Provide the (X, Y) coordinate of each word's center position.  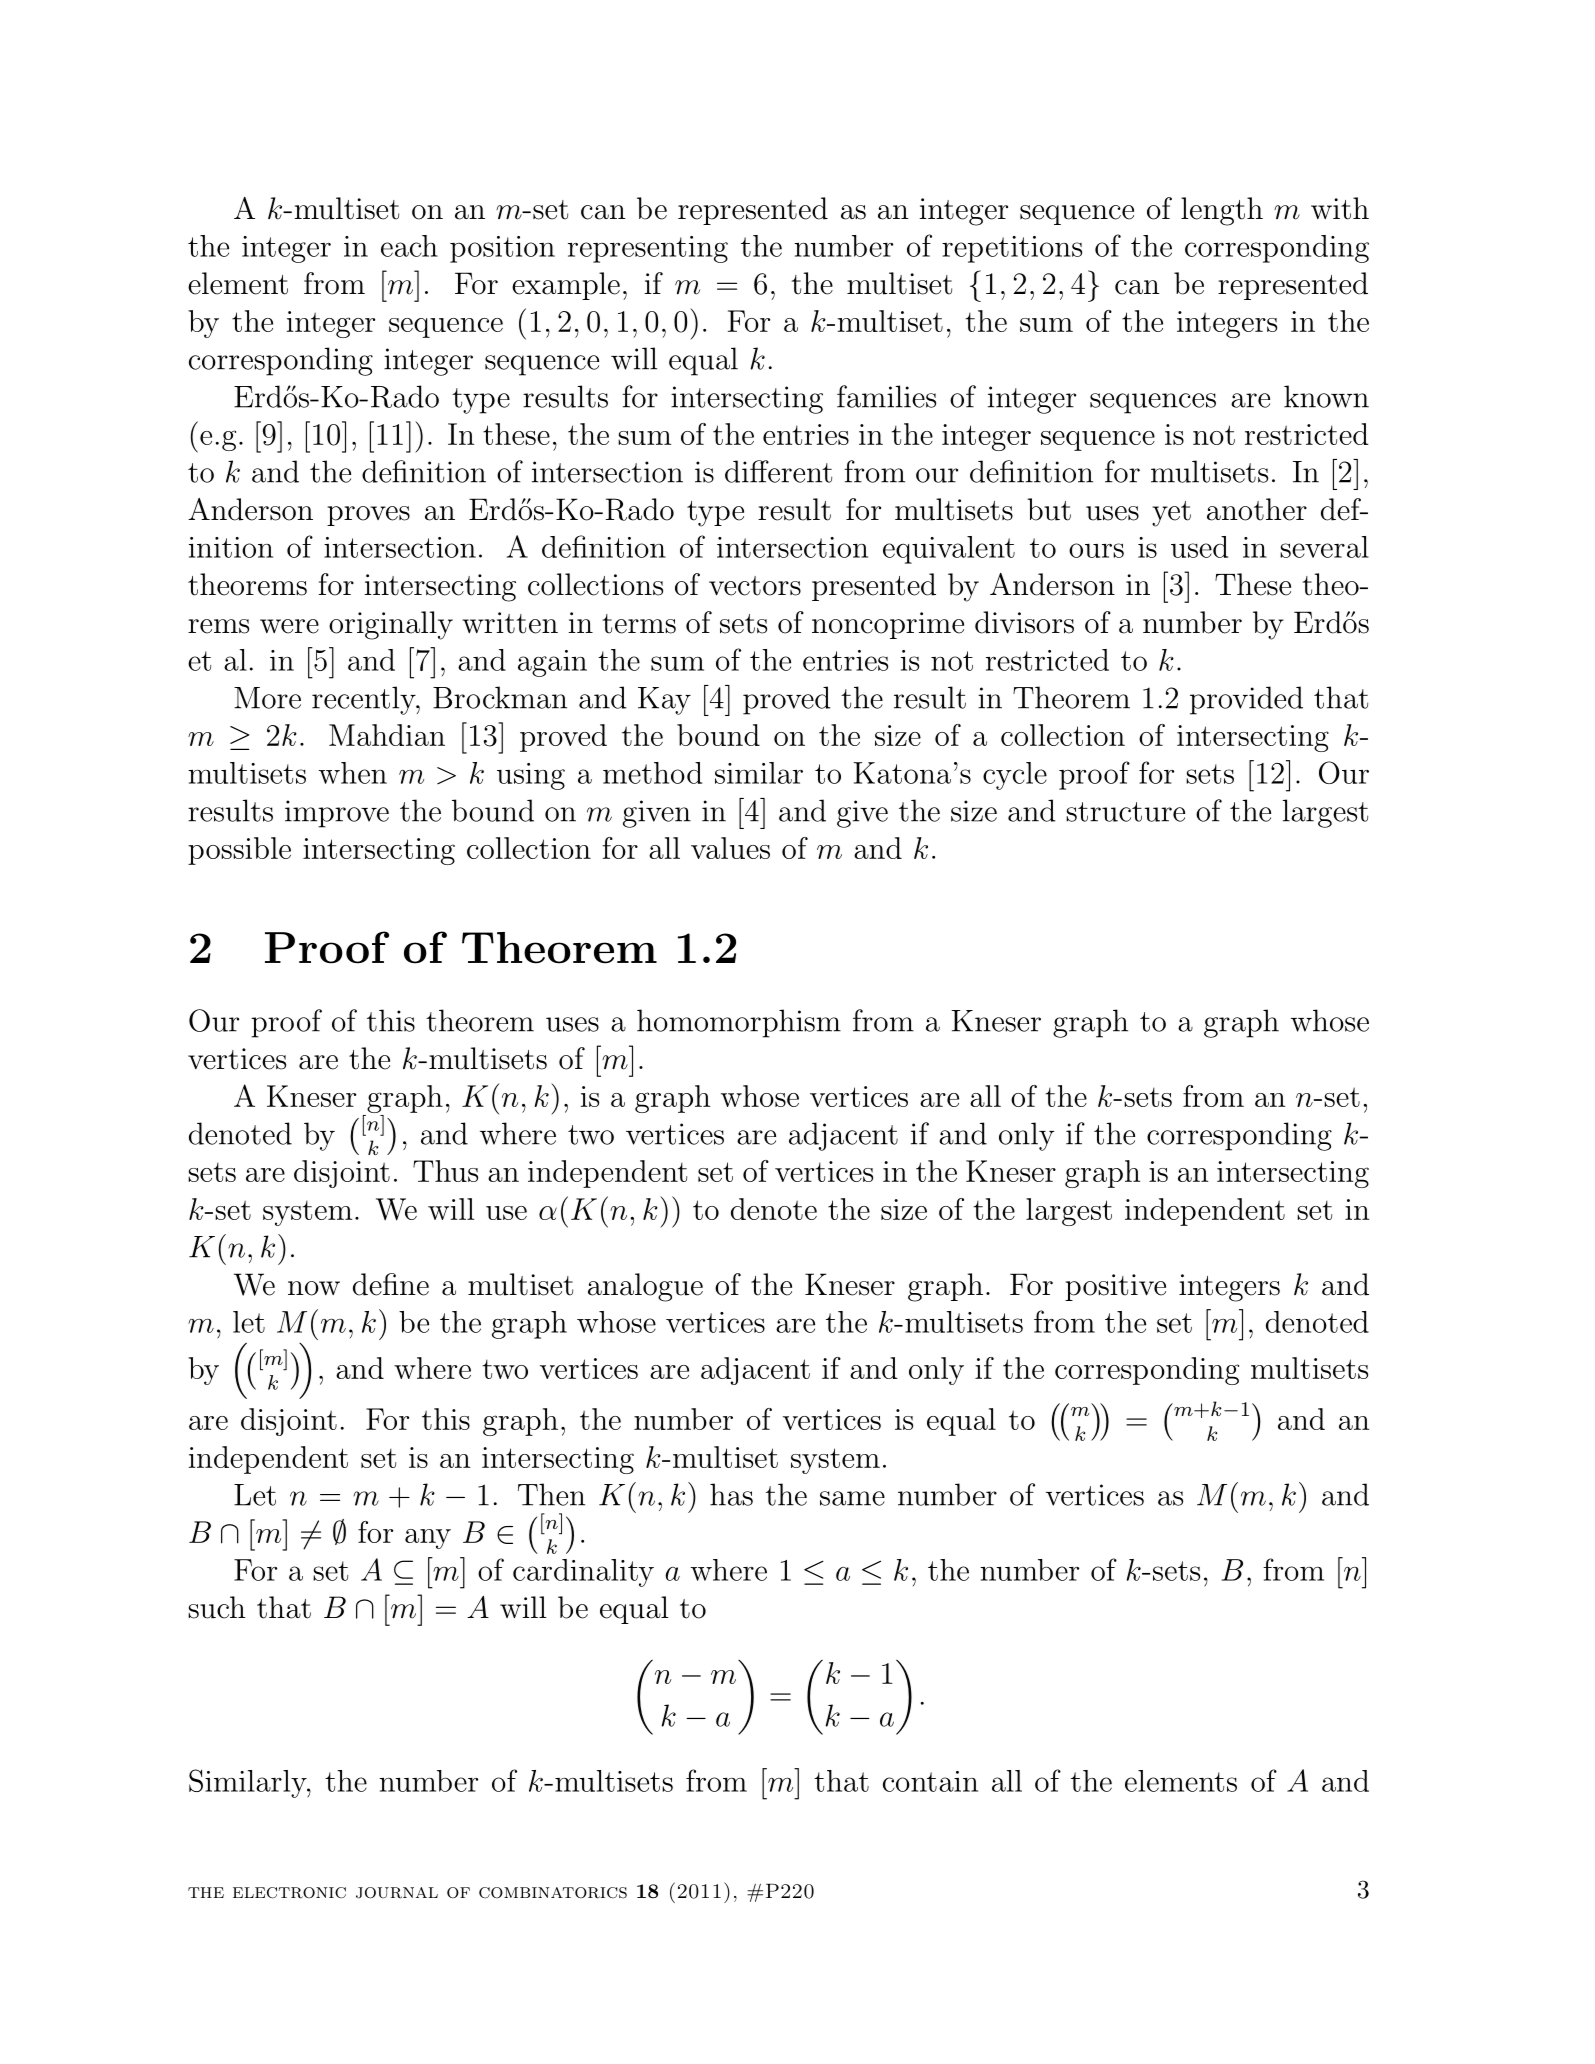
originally (391, 625)
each (409, 246)
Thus (445, 1171)
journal (397, 1893)
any (428, 1539)
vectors (755, 586)
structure (1125, 812)
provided (1246, 700)
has (731, 1494)
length (1222, 211)
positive (1115, 1287)
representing (648, 249)
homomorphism (739, 1023)
